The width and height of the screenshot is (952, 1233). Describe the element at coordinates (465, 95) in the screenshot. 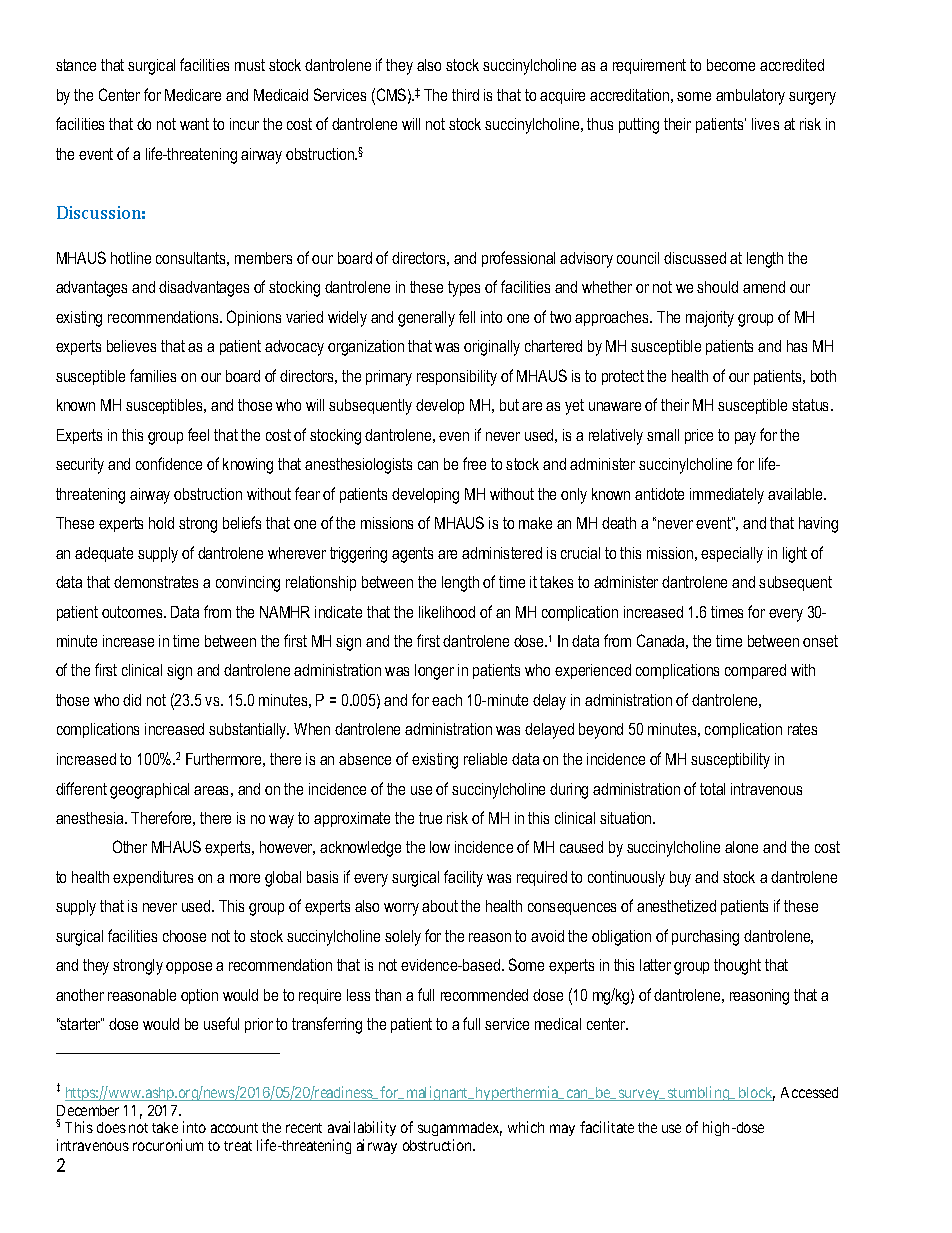

I see `third` at that location.
